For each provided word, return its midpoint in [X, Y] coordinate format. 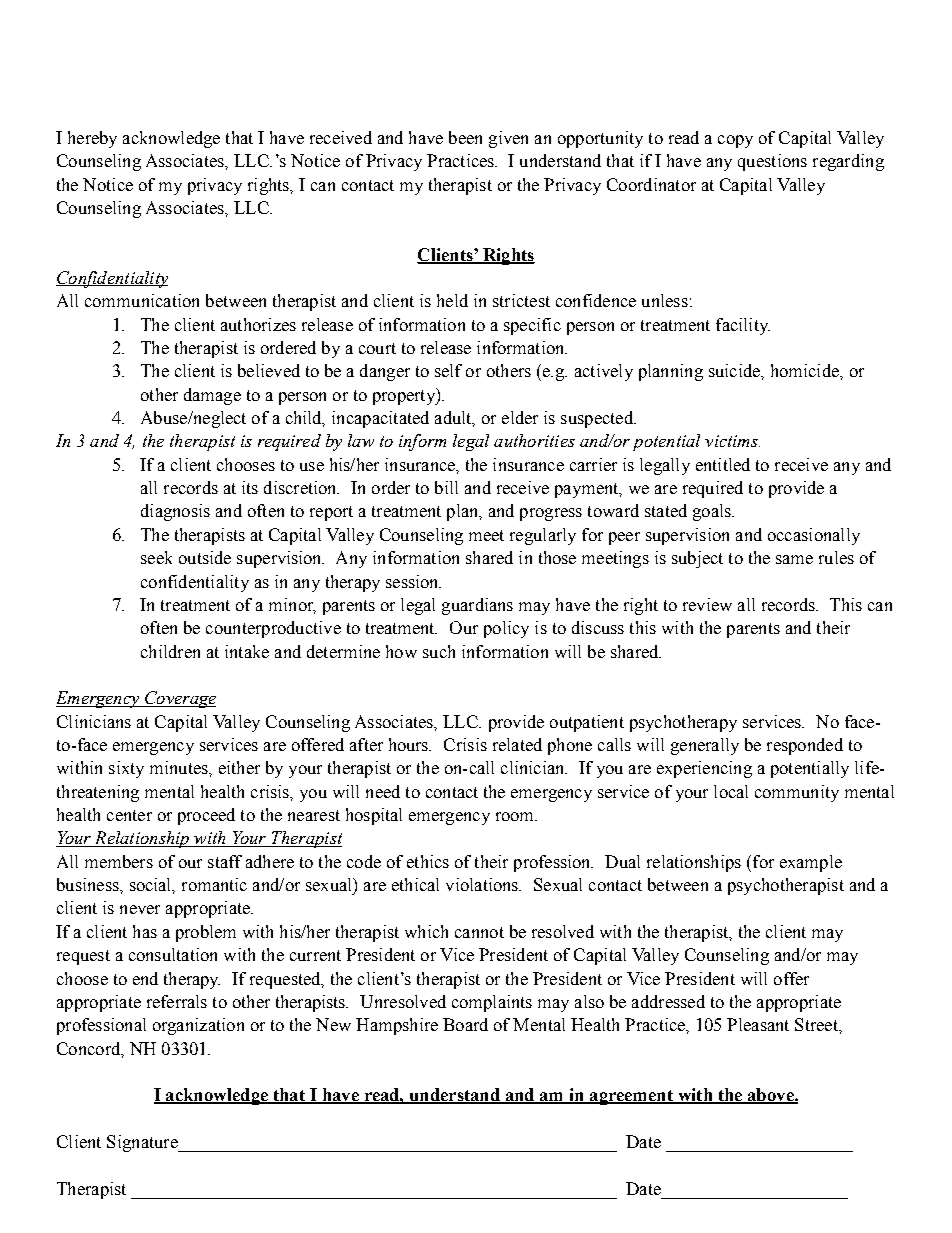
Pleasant [758, 1024]
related [517, 744]
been [465, 137]
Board [465, 1024]
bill [446, 487]
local [731, 791]
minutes [180, 767]
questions [772, 162]
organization [198, 1026]
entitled [723, 464]
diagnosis [175, 512]
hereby [92, 139]
